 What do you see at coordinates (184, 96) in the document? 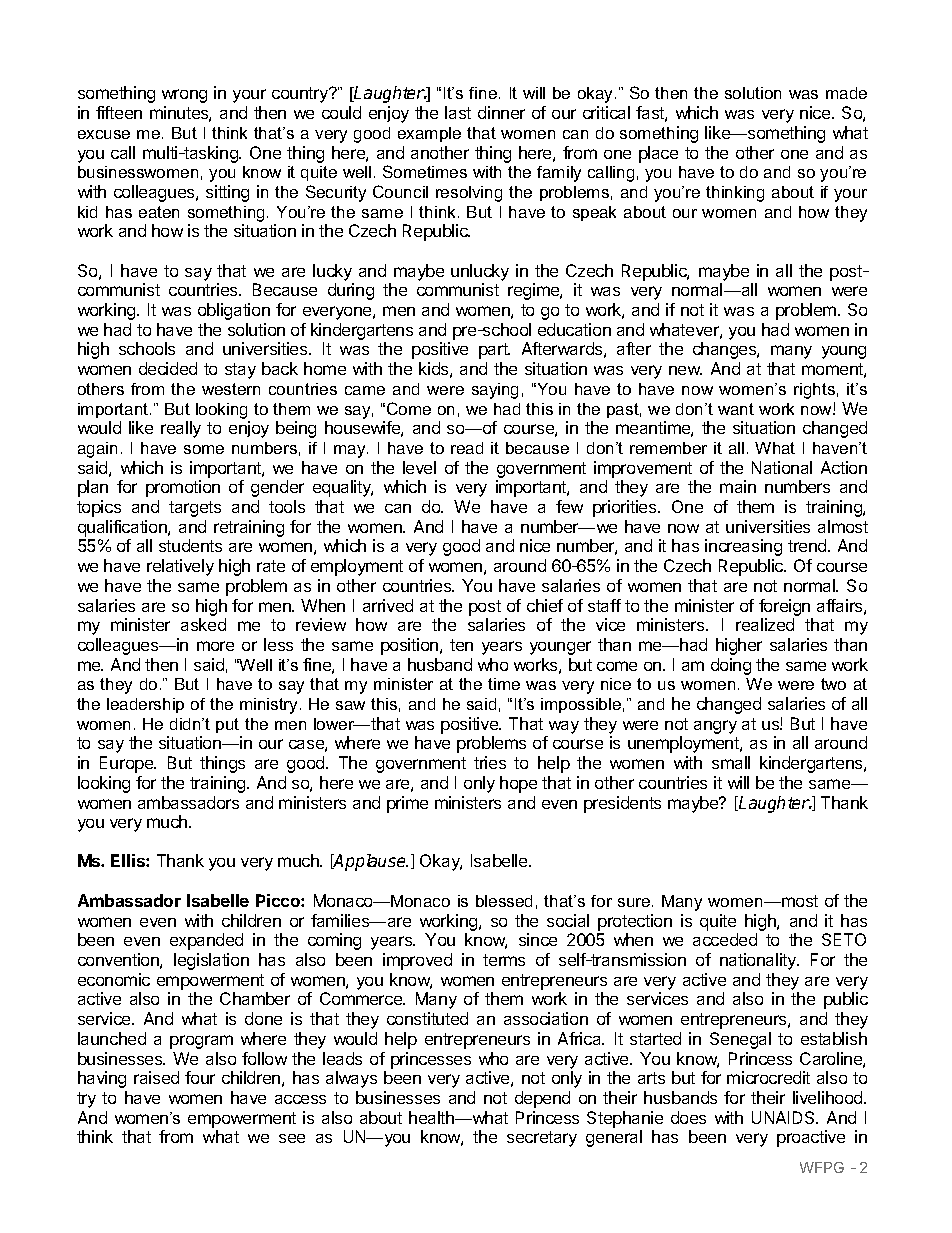
I see `wrong` at bounding box center [184, 96].
